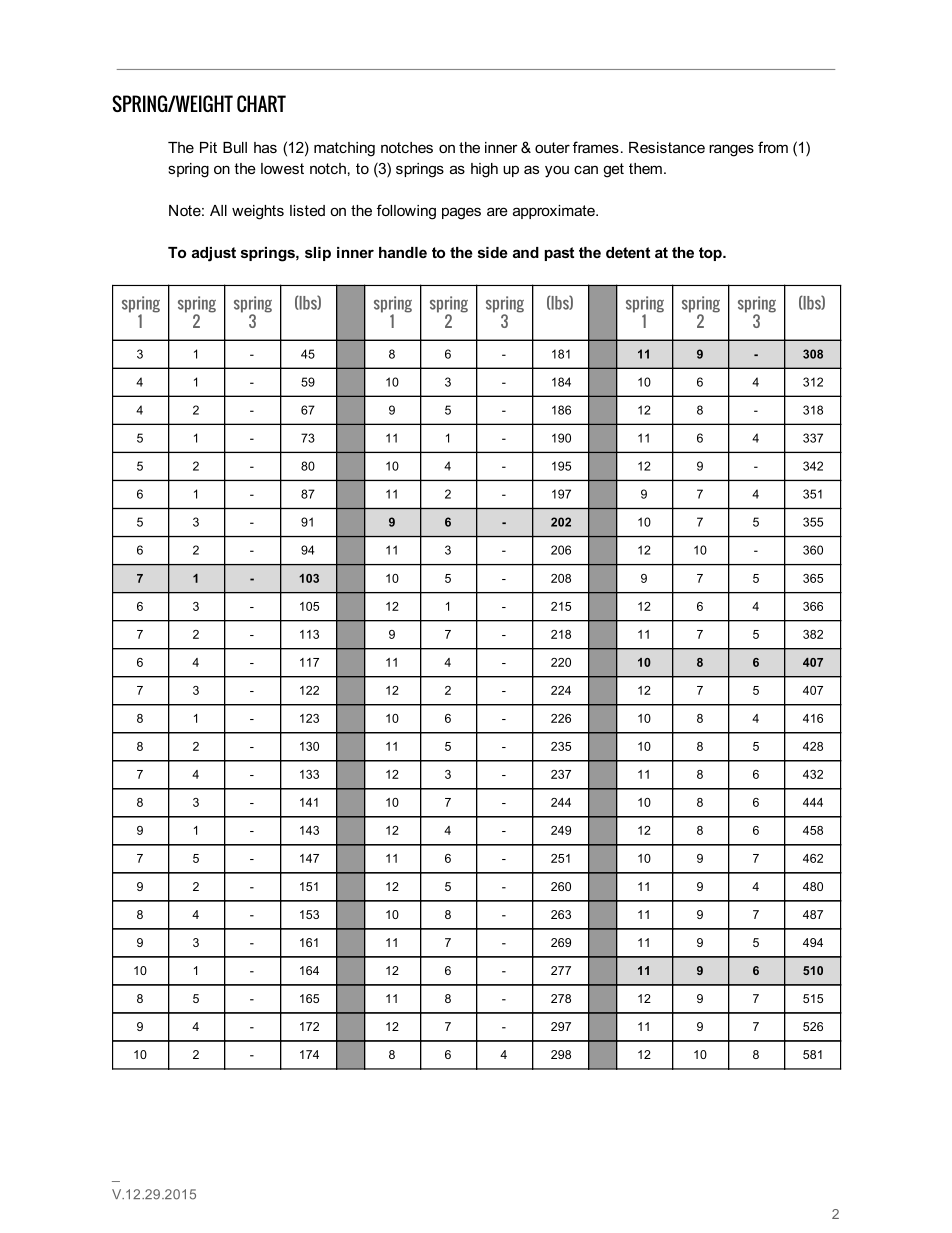 The width and height of the page is (952, 1233). I want to click on side, so click(493, 252).
